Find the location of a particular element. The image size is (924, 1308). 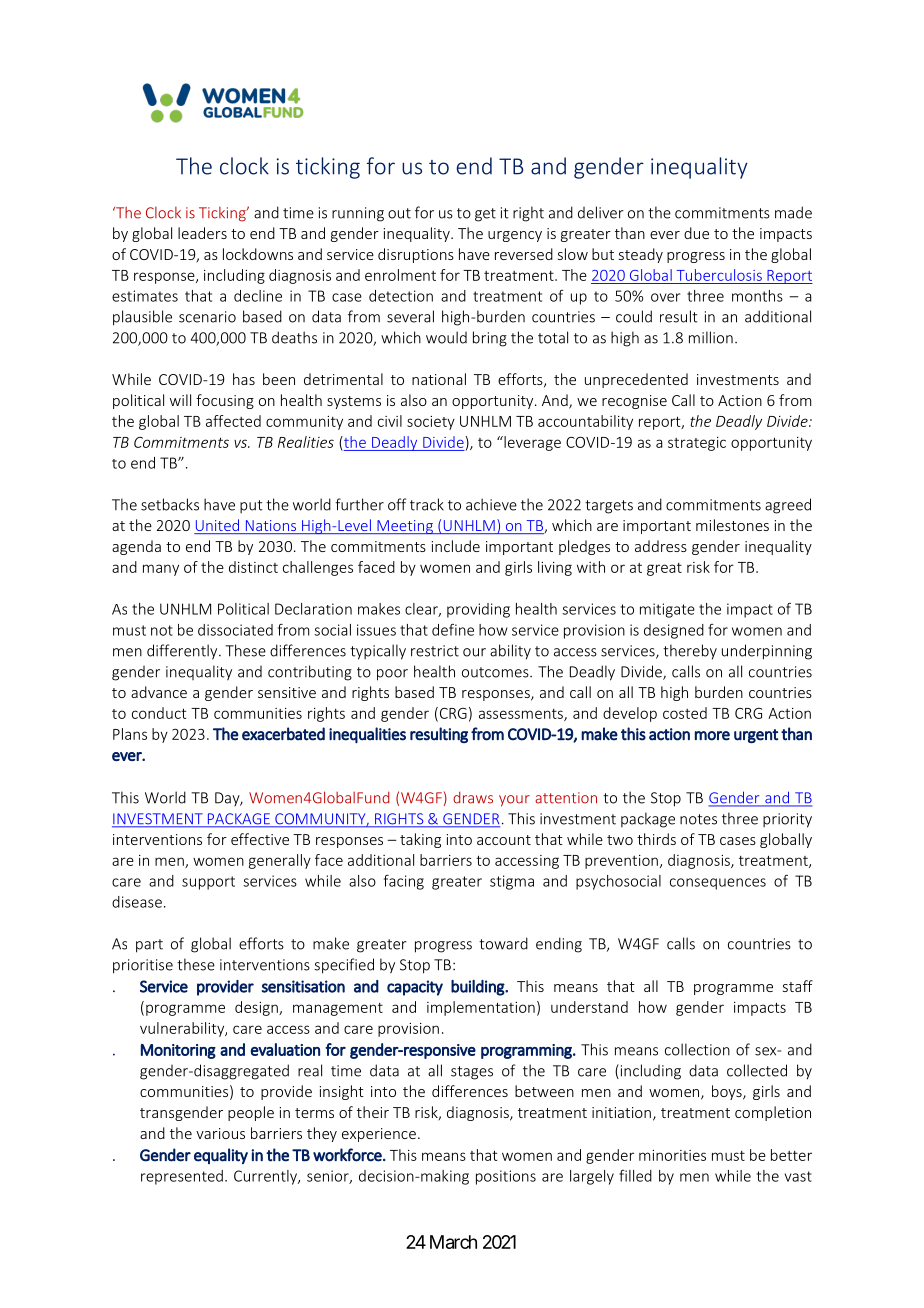

conduct is located at coordinates (159, 713).
